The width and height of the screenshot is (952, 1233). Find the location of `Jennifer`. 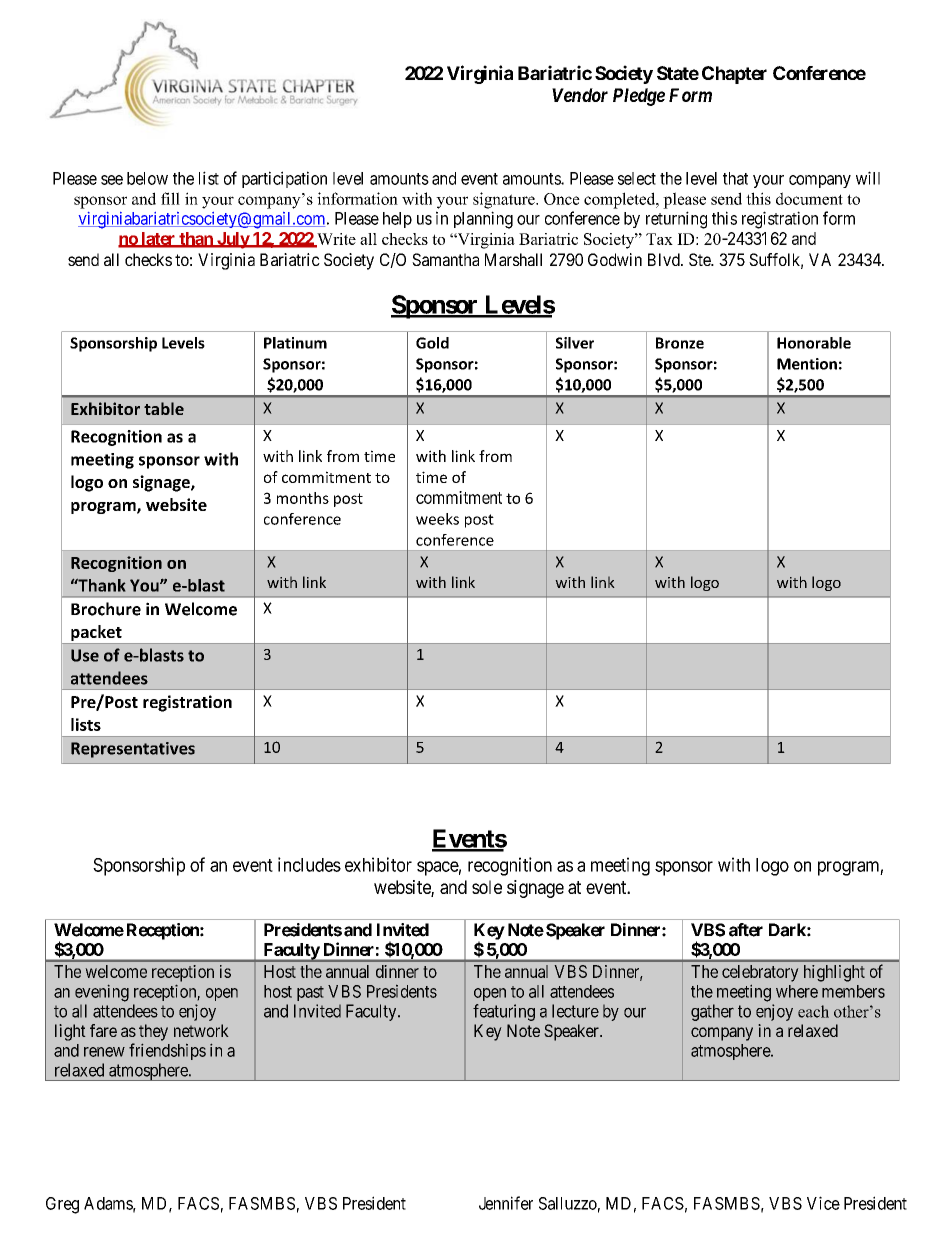

Jennifer is located at coordinates (506, 1203).
